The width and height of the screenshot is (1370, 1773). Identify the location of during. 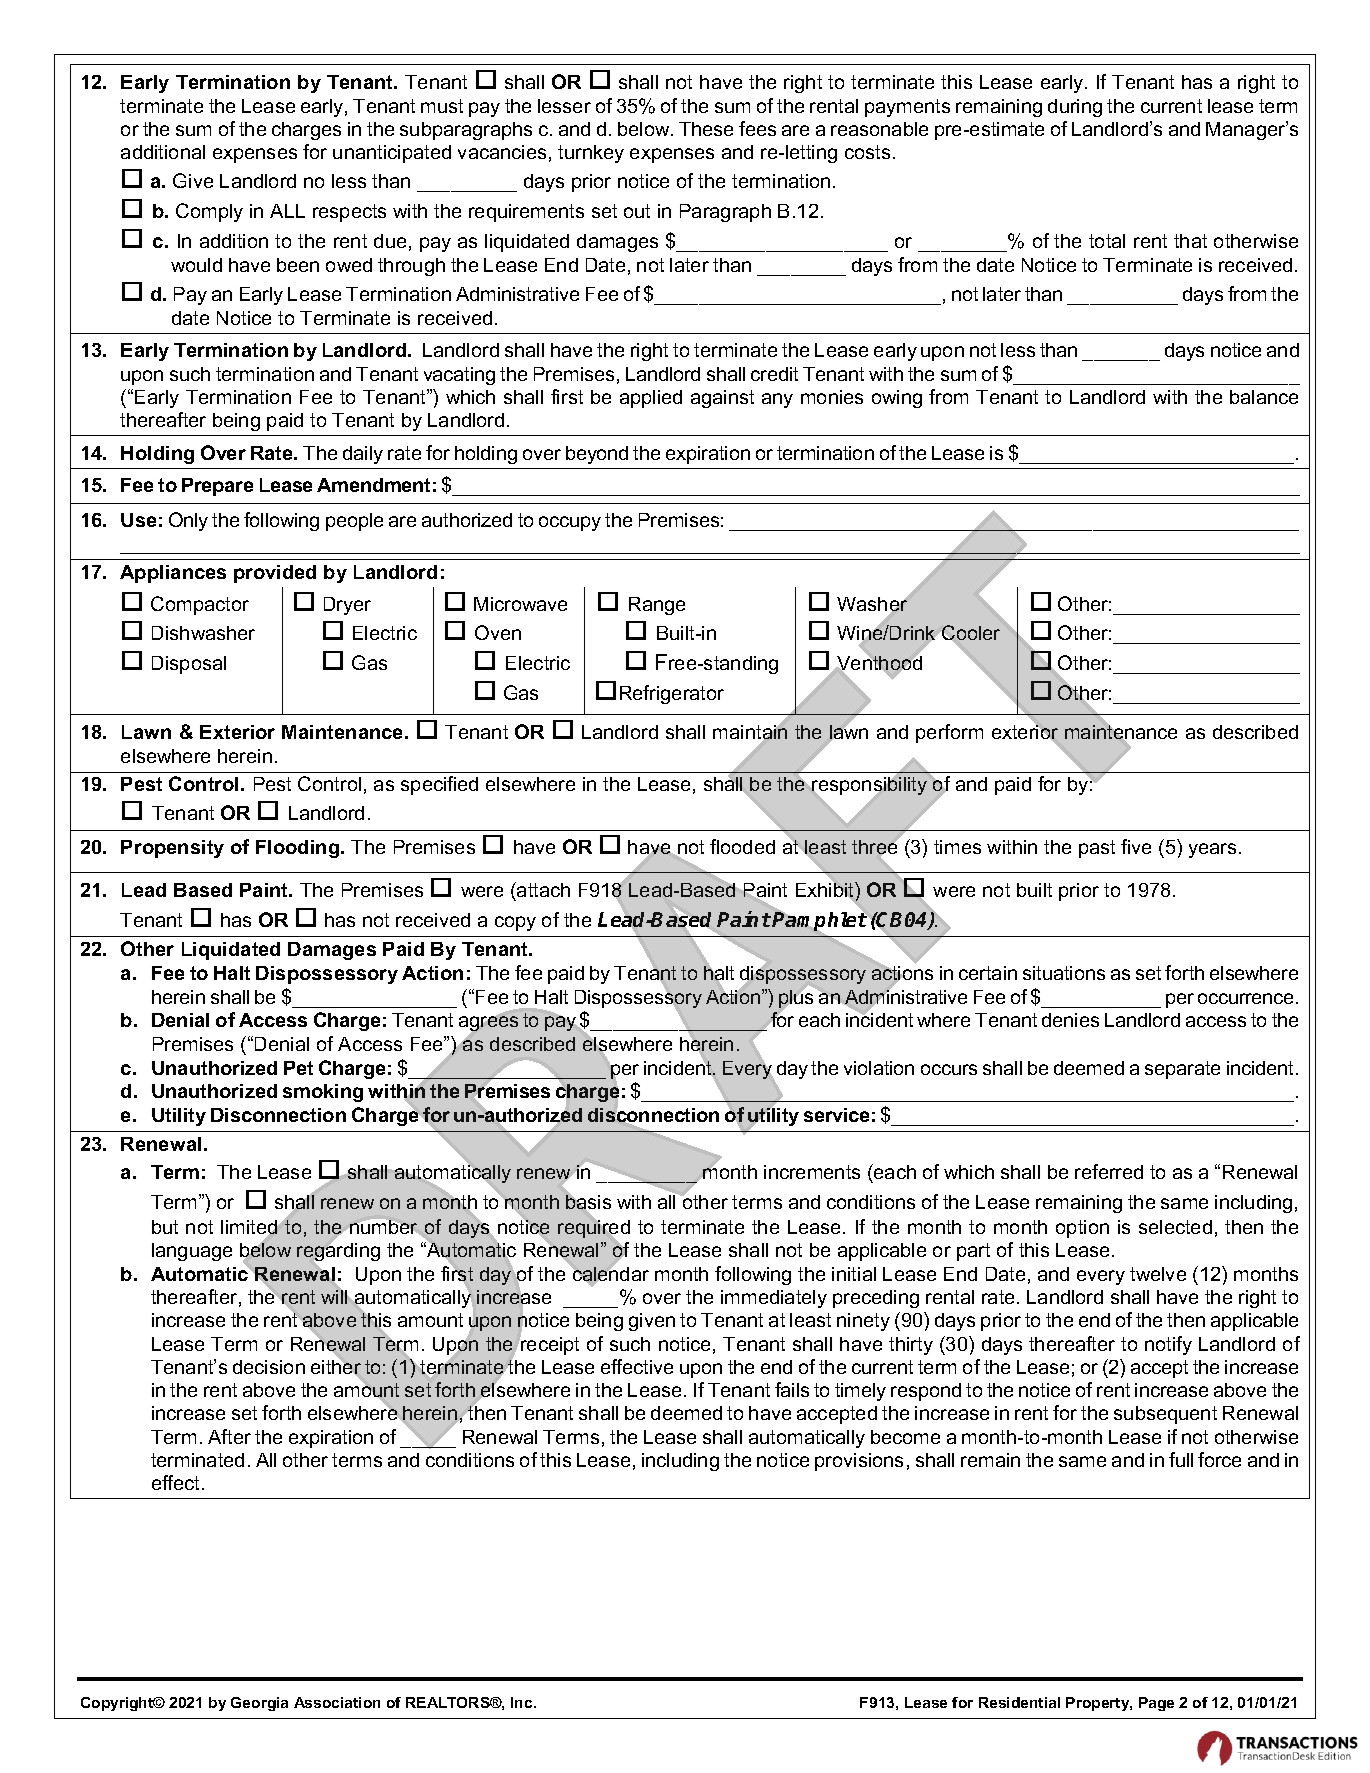
(1075, 108).
